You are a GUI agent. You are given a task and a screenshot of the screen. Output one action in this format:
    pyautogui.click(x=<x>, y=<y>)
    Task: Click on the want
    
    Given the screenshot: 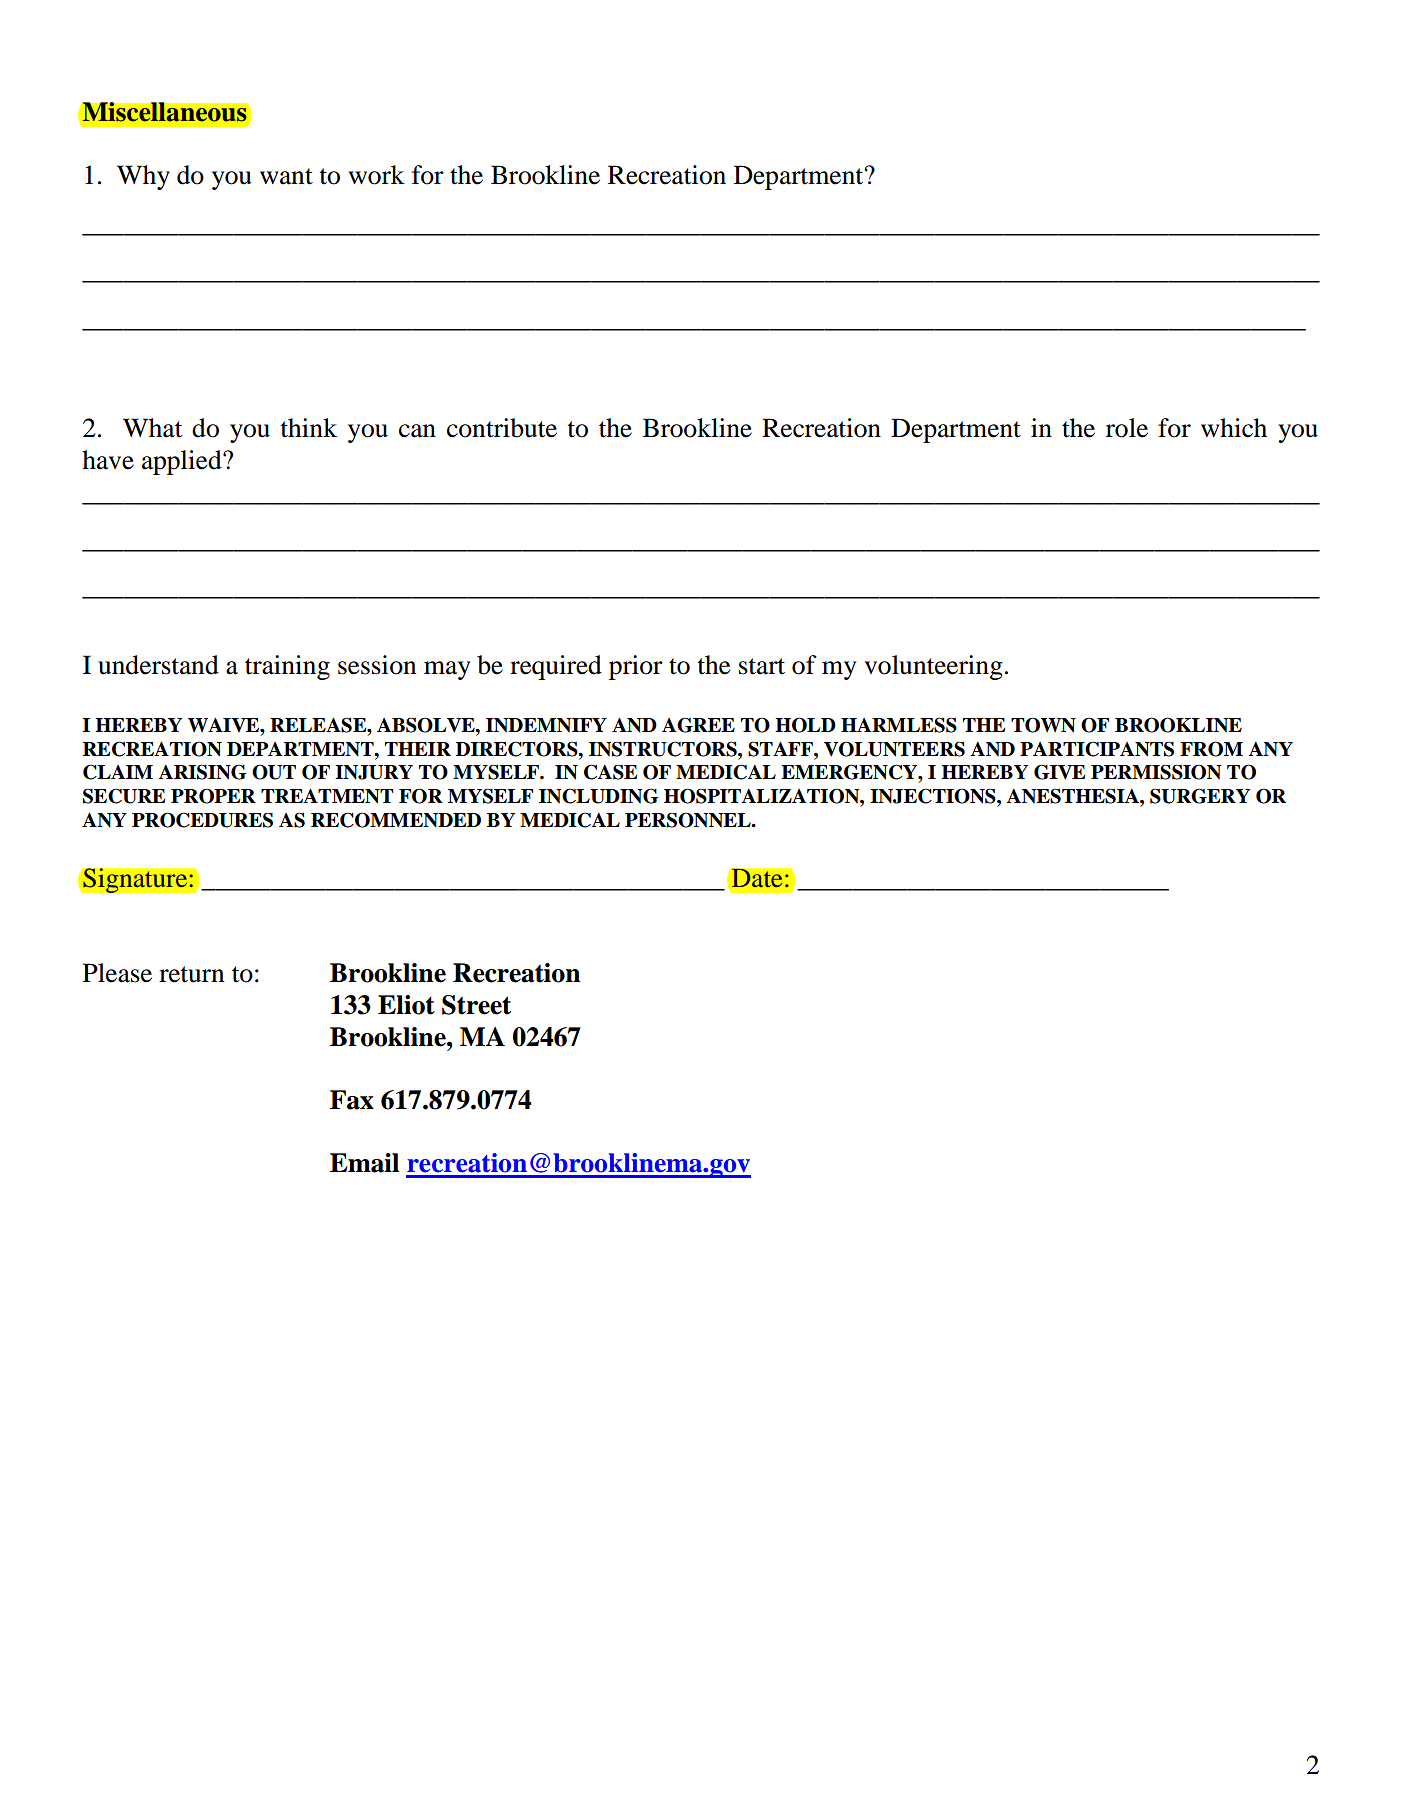 What is the action you would take?
    pyautogui.click(x=286, y=176)
